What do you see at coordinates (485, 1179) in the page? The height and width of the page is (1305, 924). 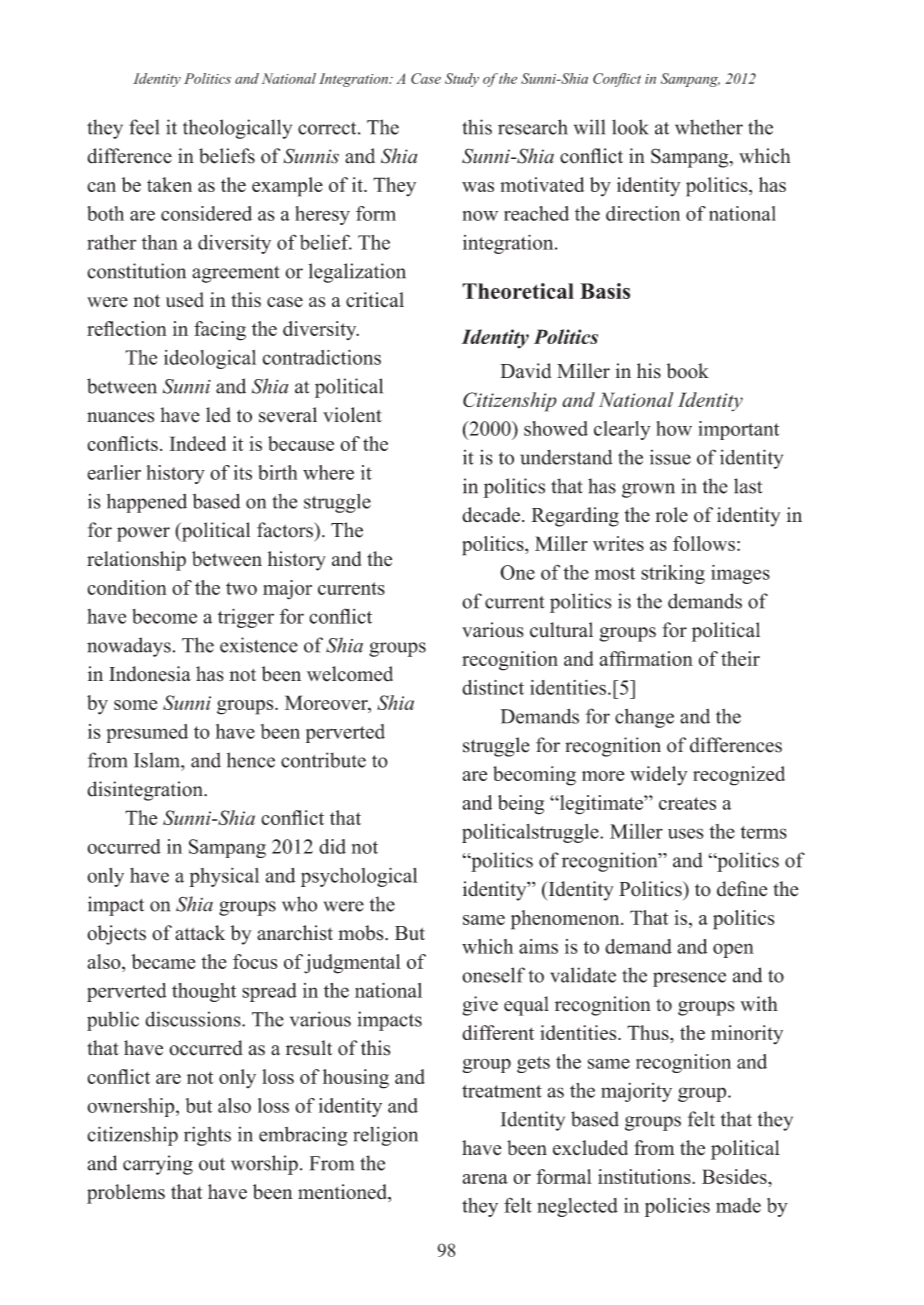 I see `arena` at bounding box center [485, 1179].
